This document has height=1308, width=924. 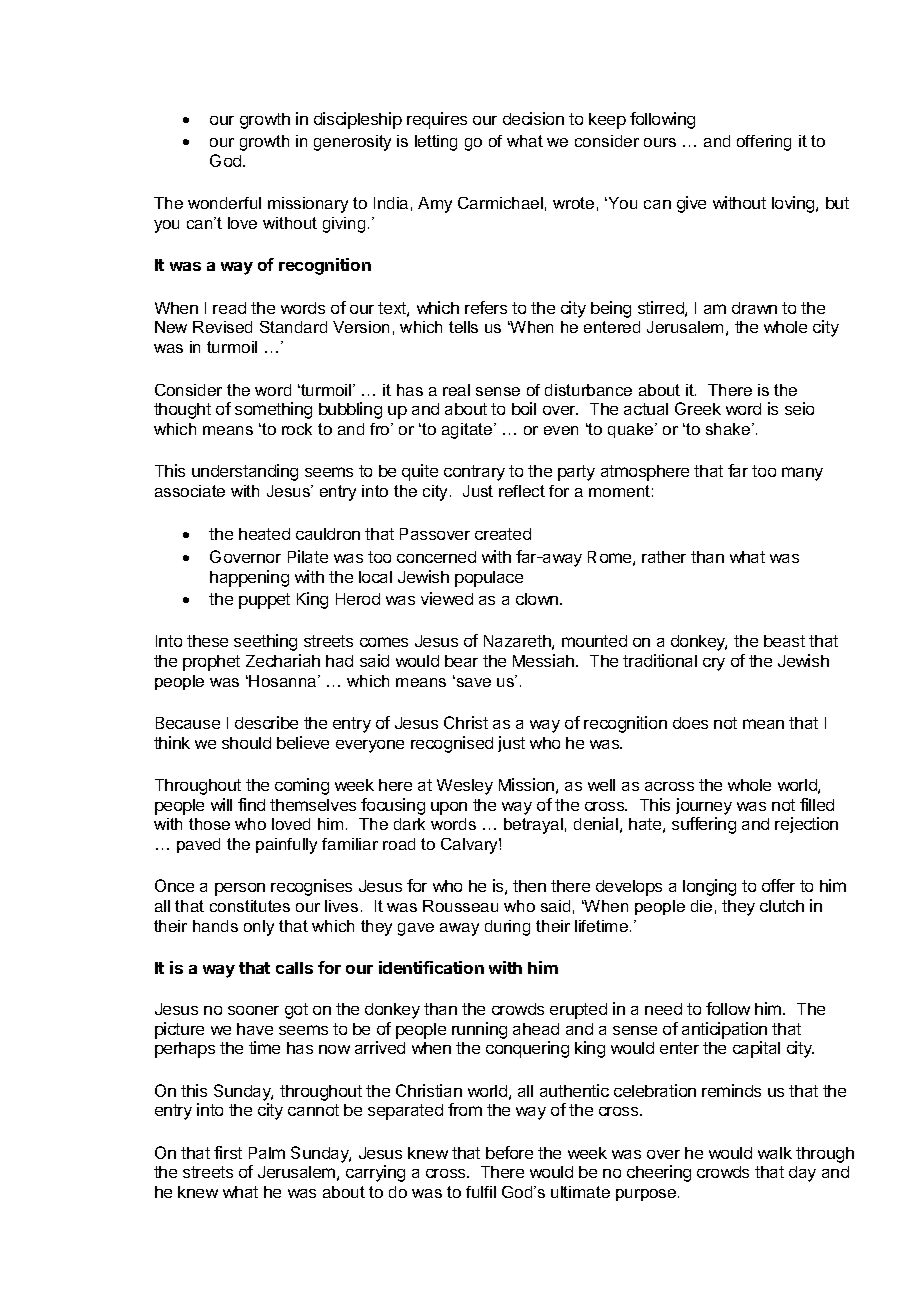 What do you see at coordinates (533, 826) in the document?
I see `betrayal` at bounding box center [533, 826].
